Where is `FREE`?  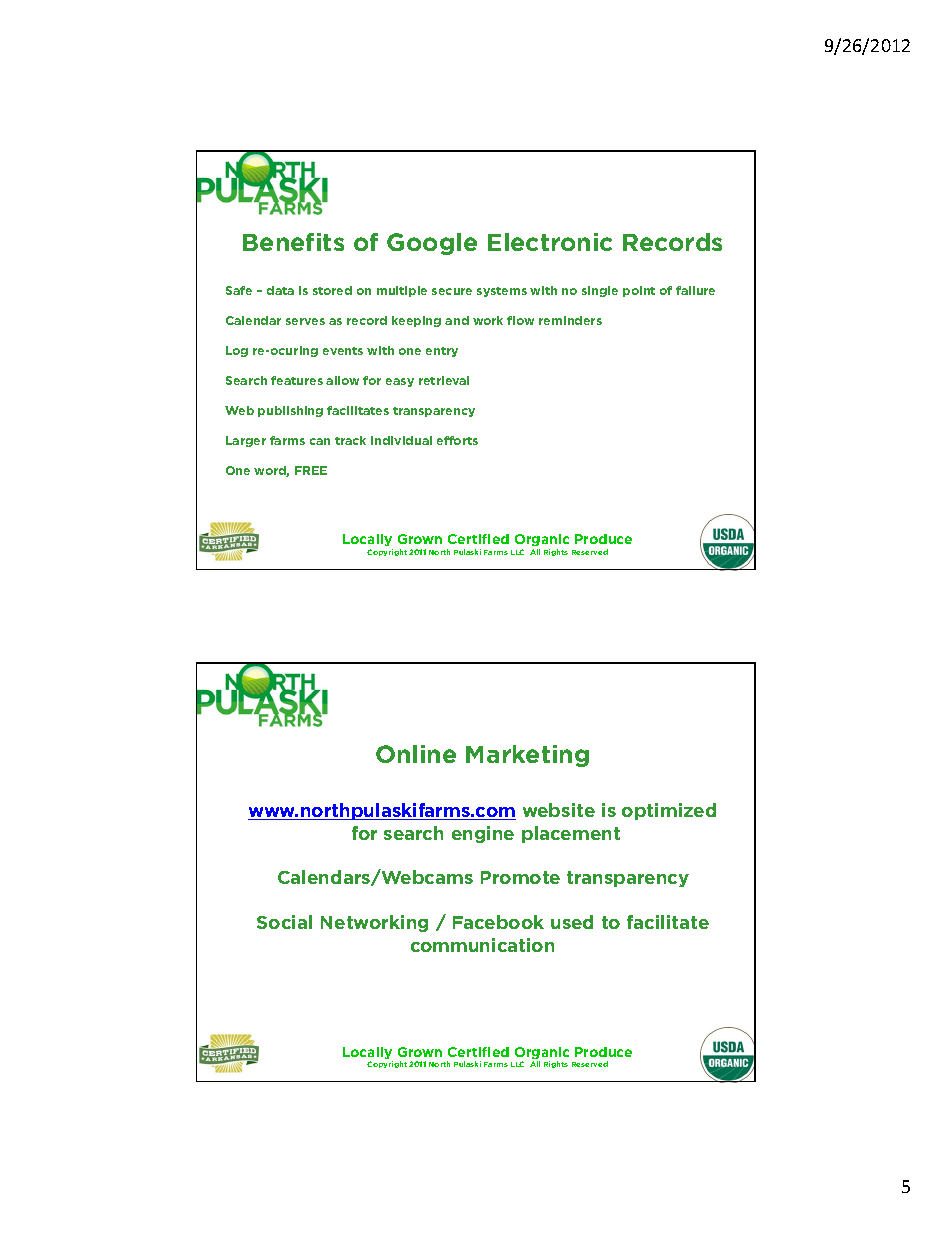
FREE is located at coordinates (311, 470).
